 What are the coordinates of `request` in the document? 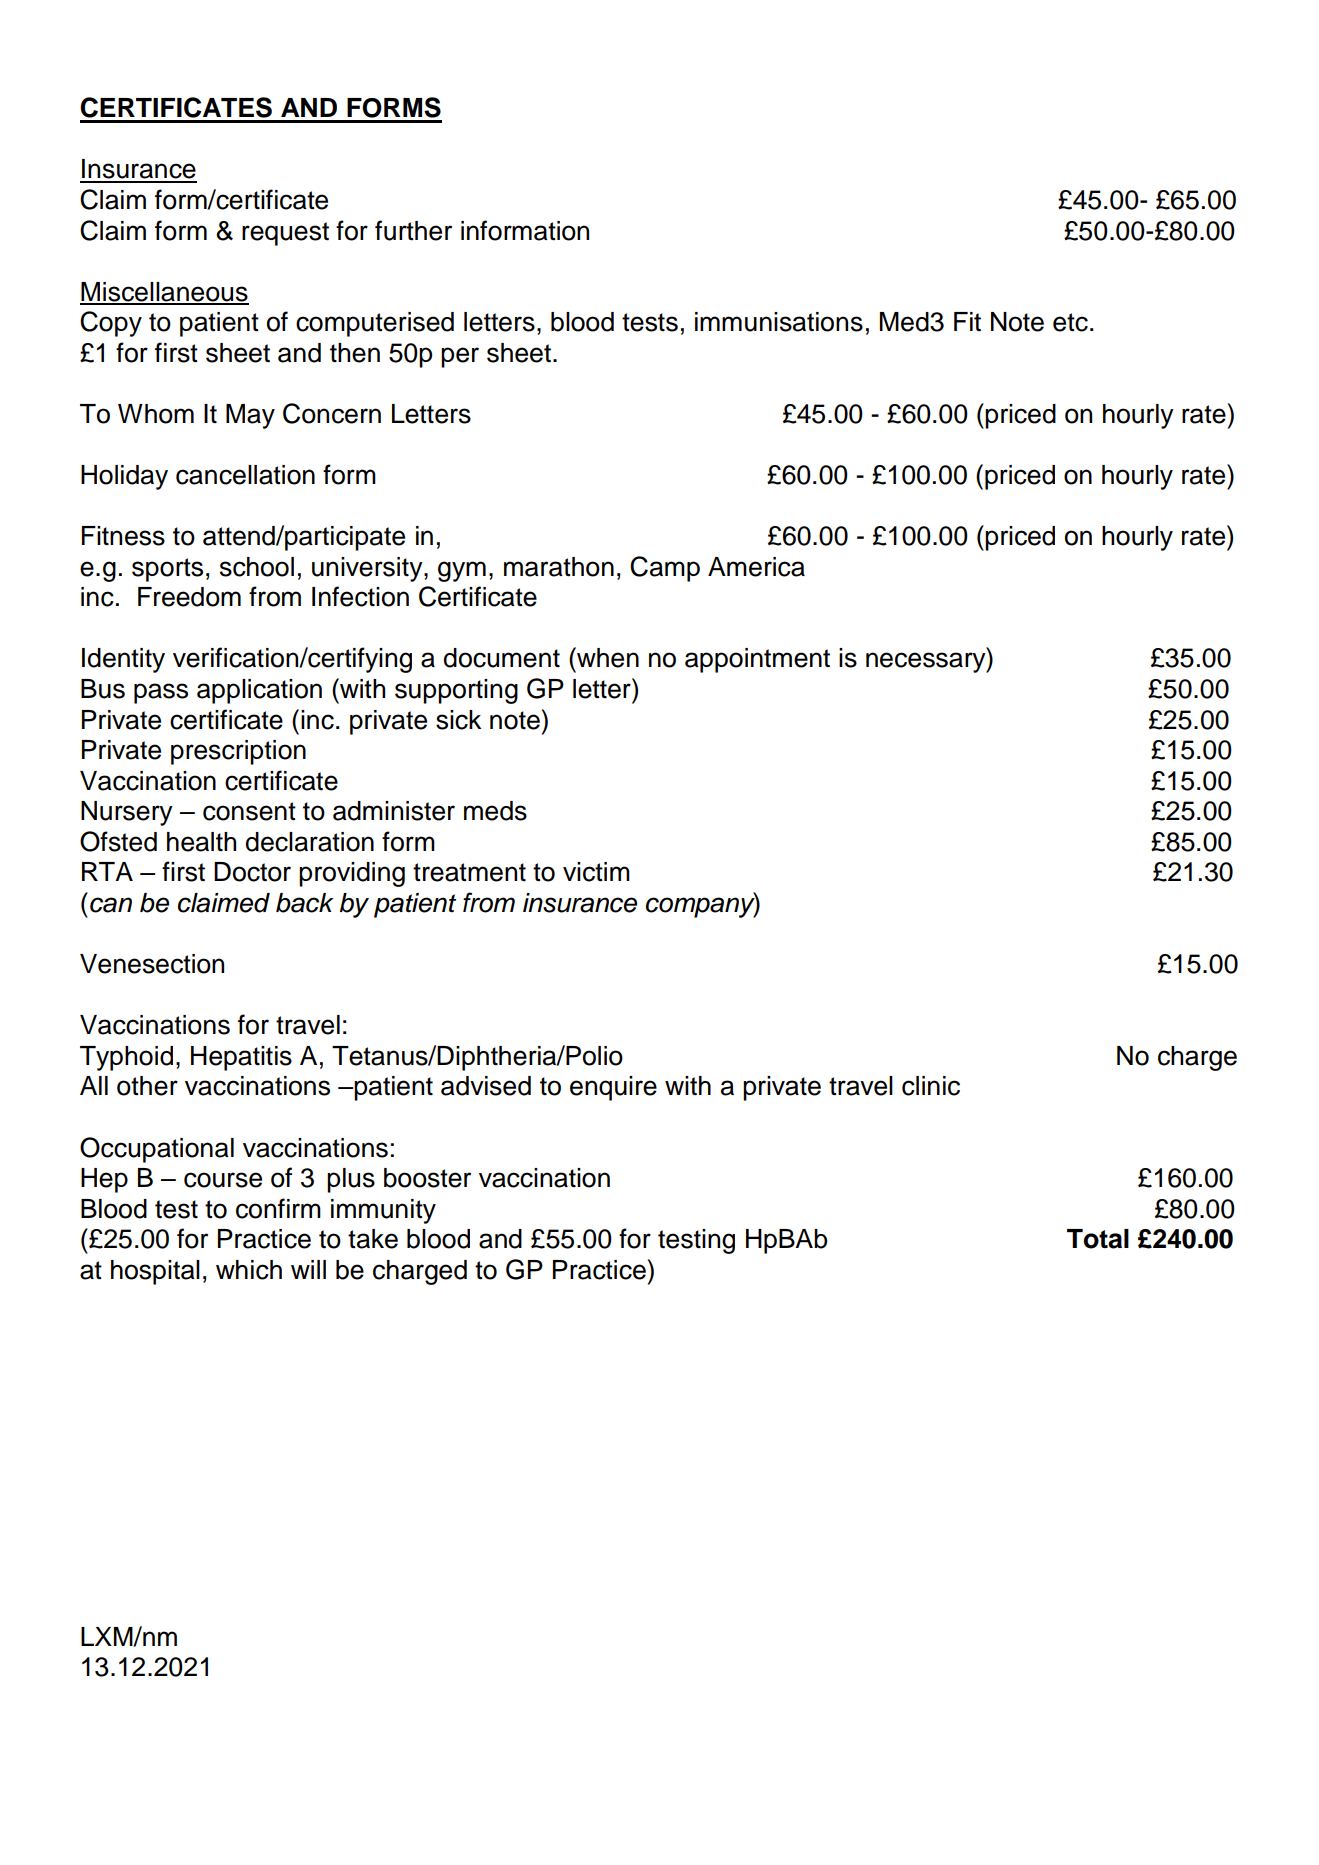 It's located at (285, 234).
